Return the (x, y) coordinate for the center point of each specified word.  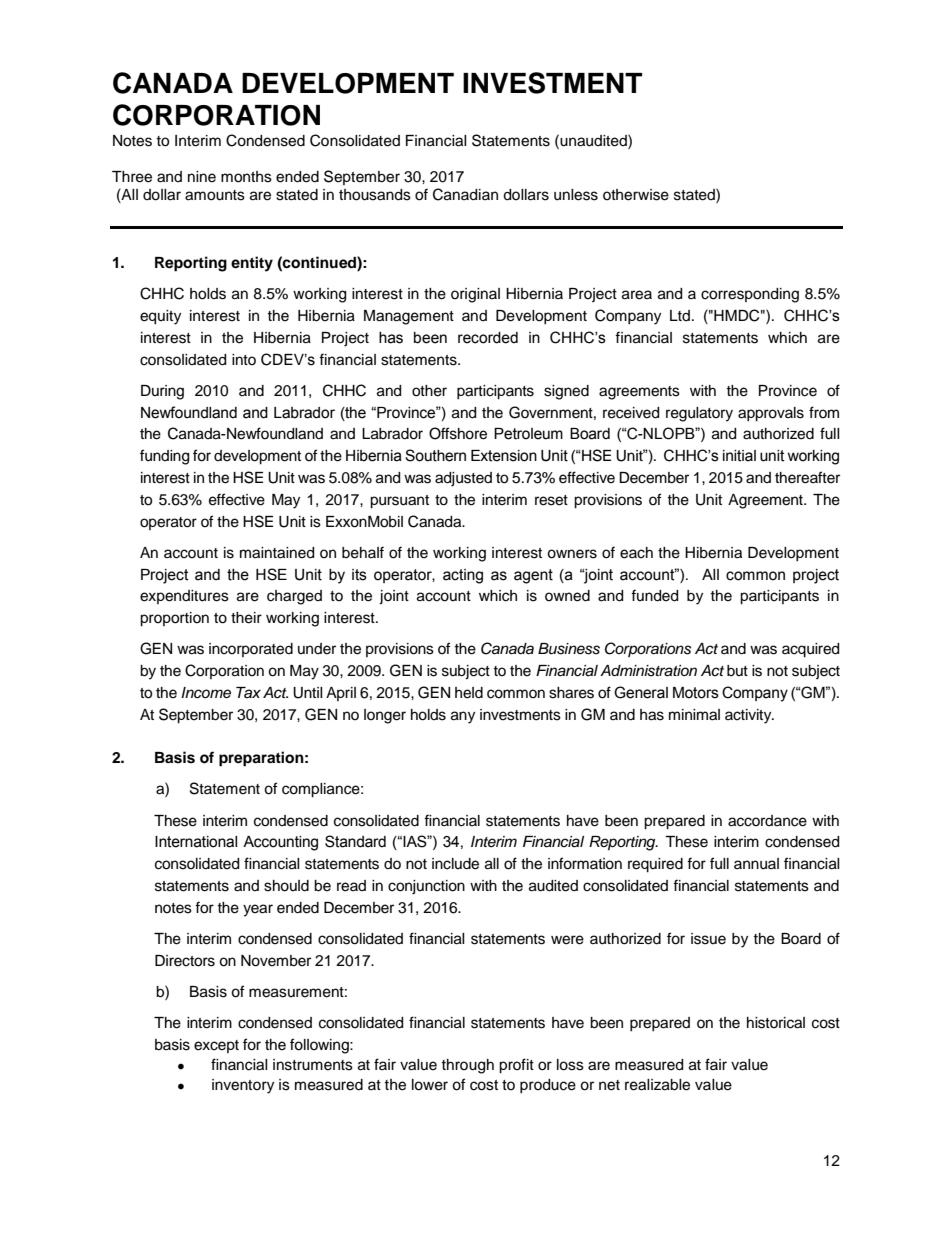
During (162, 392)
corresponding (750, 295)
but (737, 670)
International (196, 842)
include (455, 864)
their (246, 618)
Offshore (458, 433)
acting (463, 576)
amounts (215, 195)
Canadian (465, 194)
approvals (771, 414)
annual (756, 864)
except (216, 1046)
